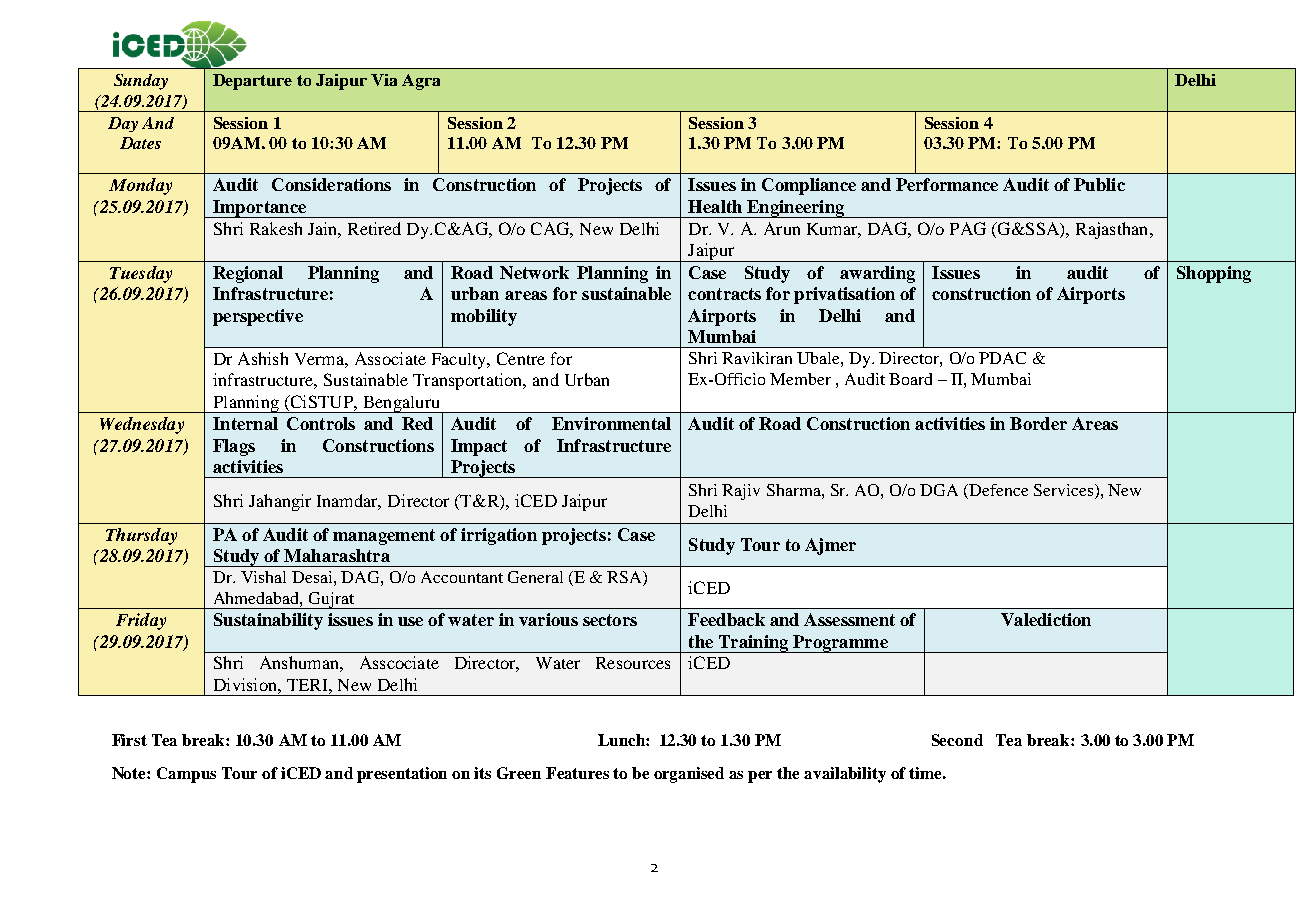  Describe the element at coordinates (421, 82) in the screenshot. I see `Agra` at that location.
